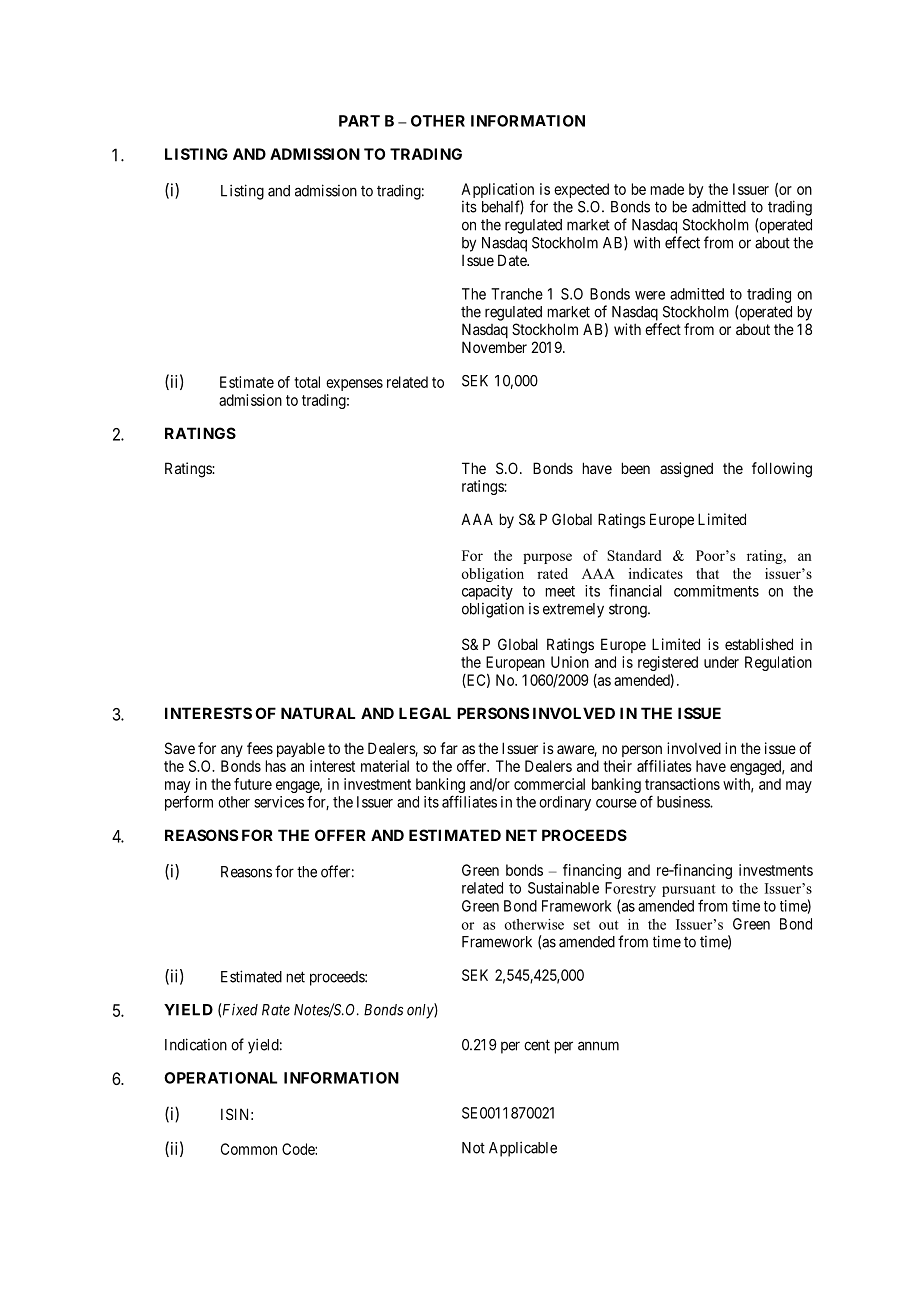  What do you see at coordinates (487, 592) in the screenshot?
I see `capacity` at bounding box center [487, 592].
